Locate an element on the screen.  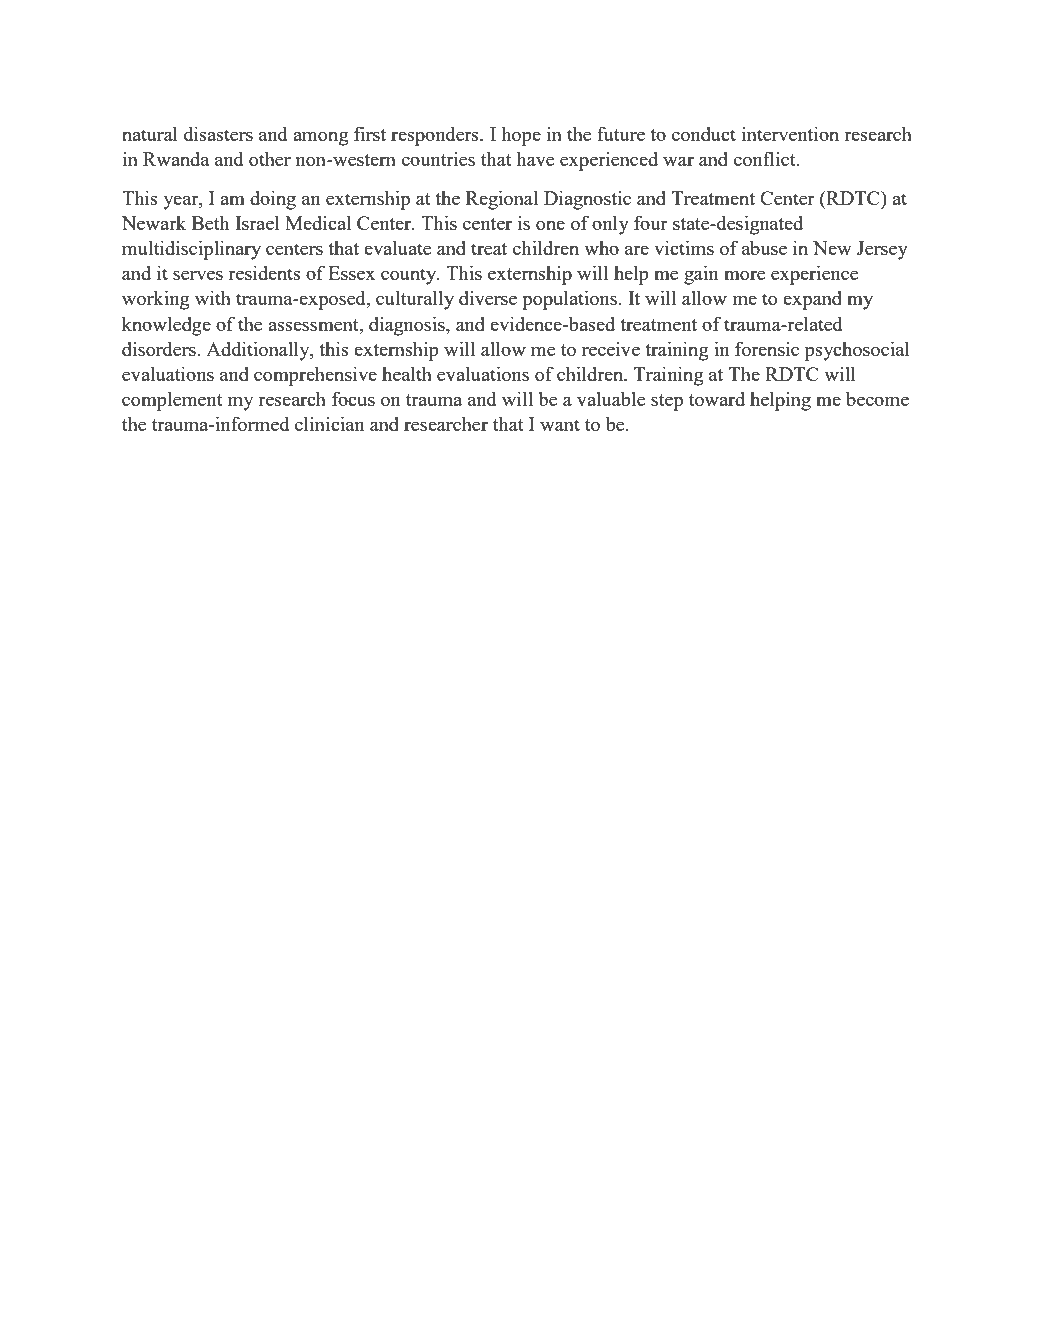
four is located at coordinates (651, 222).
